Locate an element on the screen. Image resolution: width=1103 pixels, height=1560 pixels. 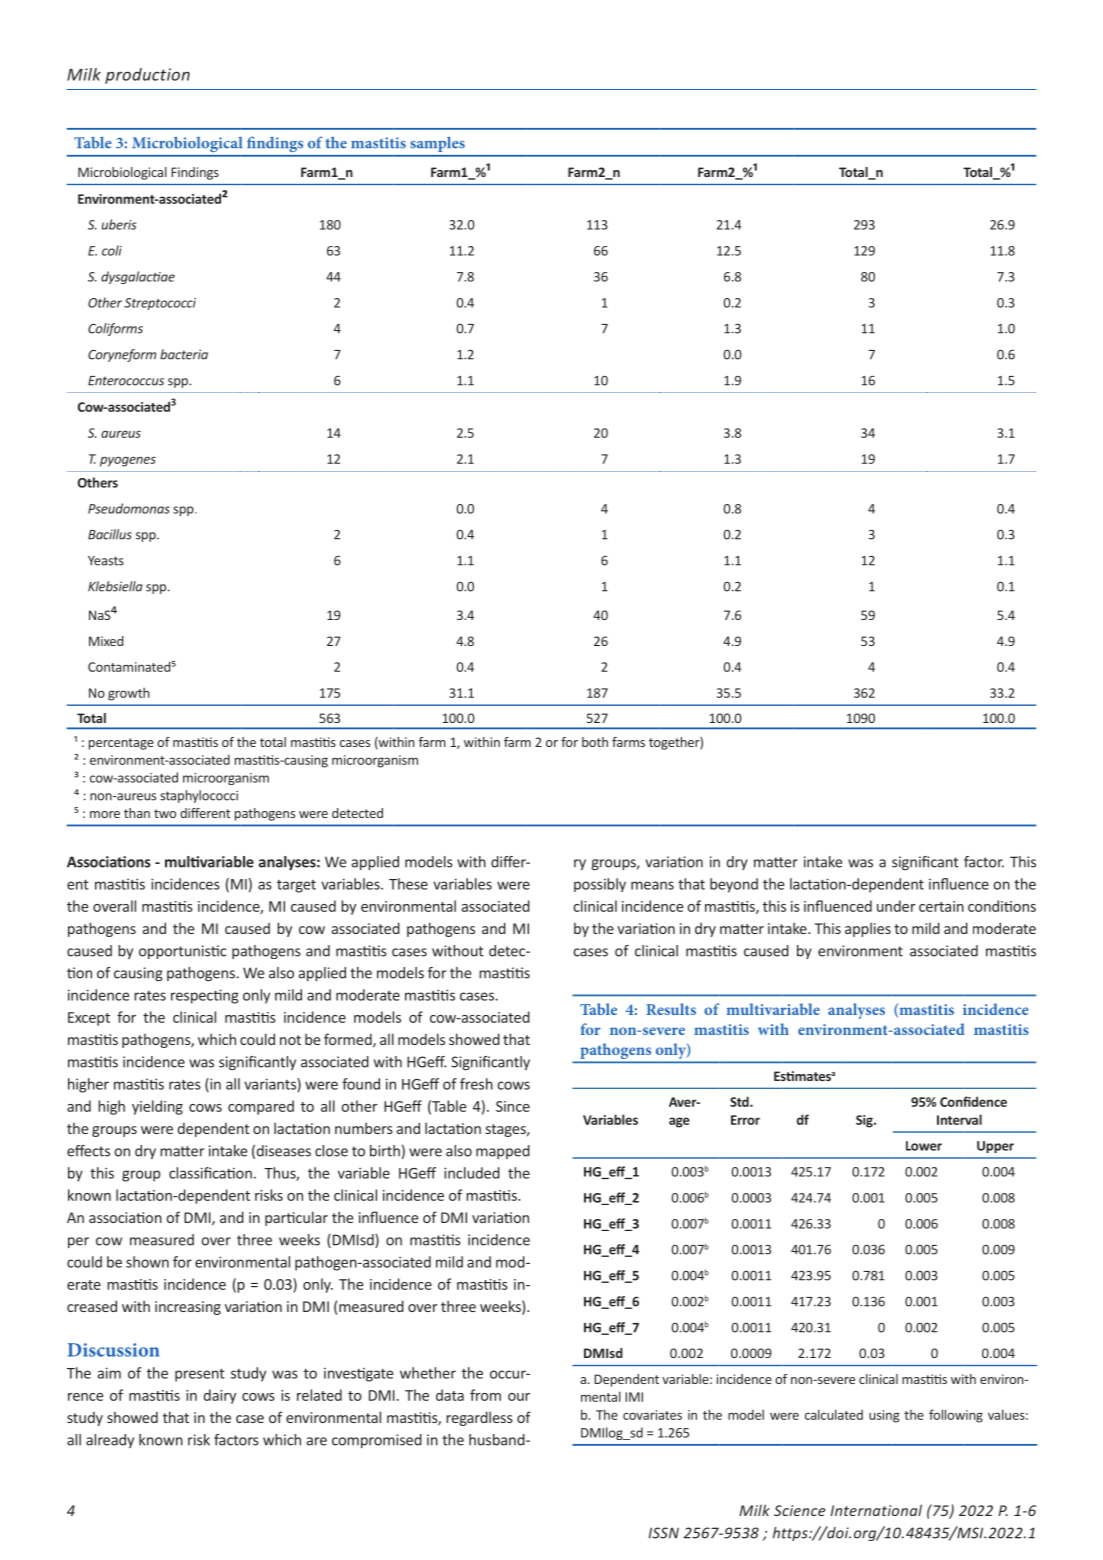
under is located at coordinates (896, 906).
